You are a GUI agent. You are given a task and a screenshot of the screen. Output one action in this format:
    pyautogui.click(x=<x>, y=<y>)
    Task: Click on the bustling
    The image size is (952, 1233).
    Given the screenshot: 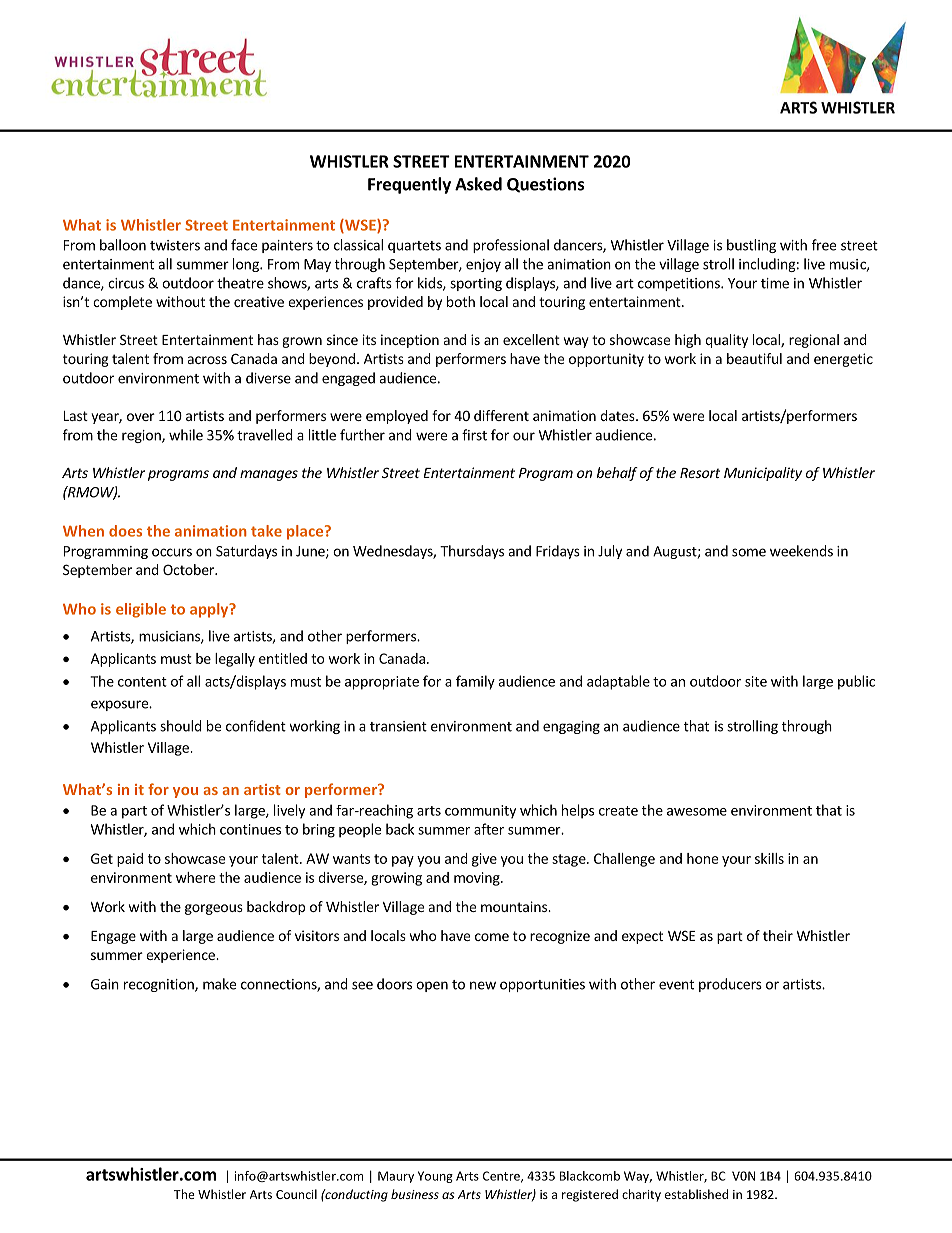 What is the action you would take?
    pyautogui.click(x=751, y=246)
